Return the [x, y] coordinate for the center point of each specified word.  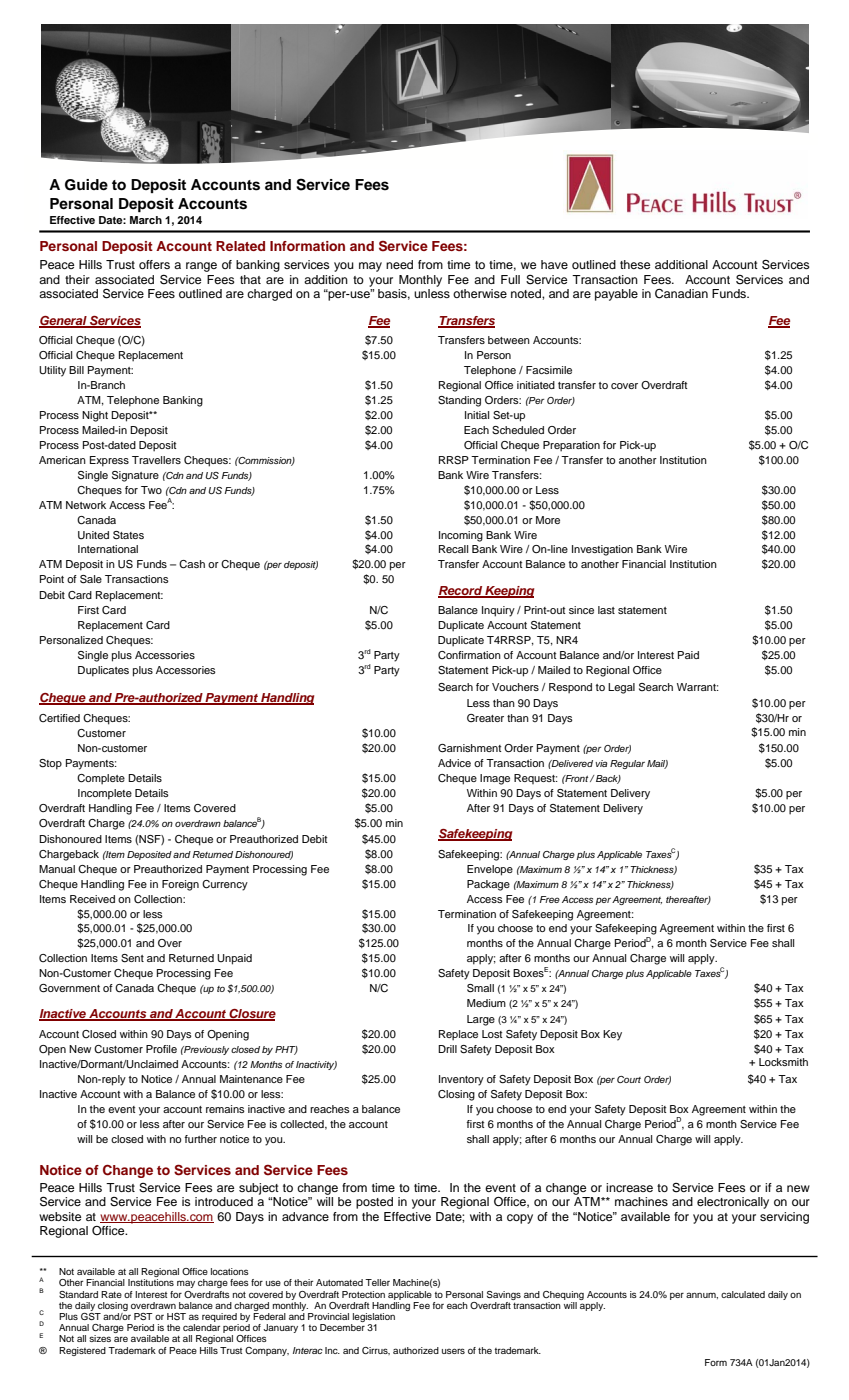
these [635, 264]
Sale [91, 579]
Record [461, 591]
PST [143, 1316]
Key [612, 1035]
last [606, 610]
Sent [132, 958]
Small [480, 988]
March [146, 220]
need [399, 264]
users [453, 1351]
